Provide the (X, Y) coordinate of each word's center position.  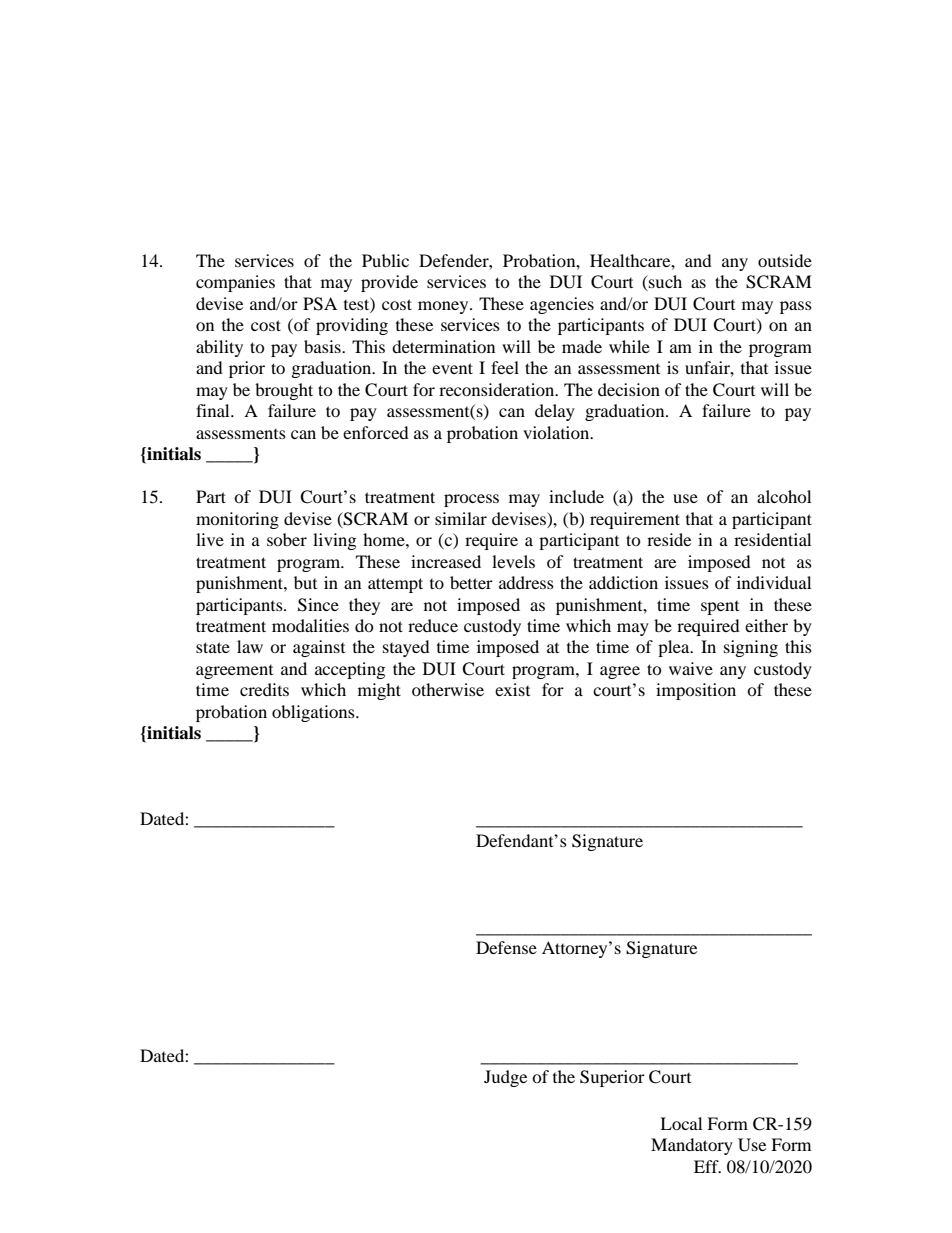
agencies (562, 305)
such (664, 283)
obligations (314, 713)
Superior (612, 1078)
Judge (505, 1078)
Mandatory (692, 1146)
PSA (320, 304)
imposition (696, 691)
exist (512, 689)
